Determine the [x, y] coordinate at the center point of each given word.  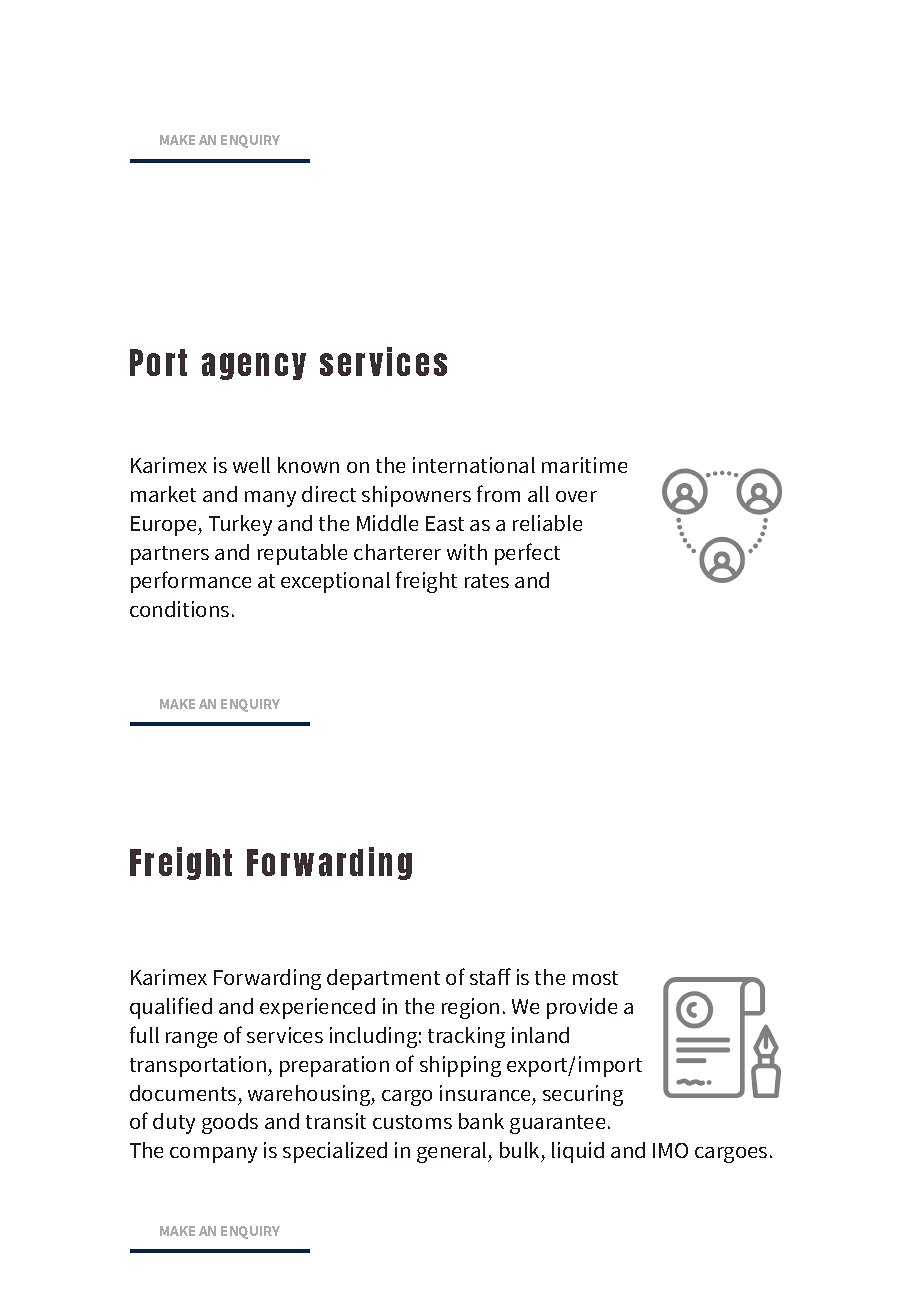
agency [254, 366]
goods [230, 1123]
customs [412, 1122]
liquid [578, 1152]
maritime [584, 465]
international [474, 465]
